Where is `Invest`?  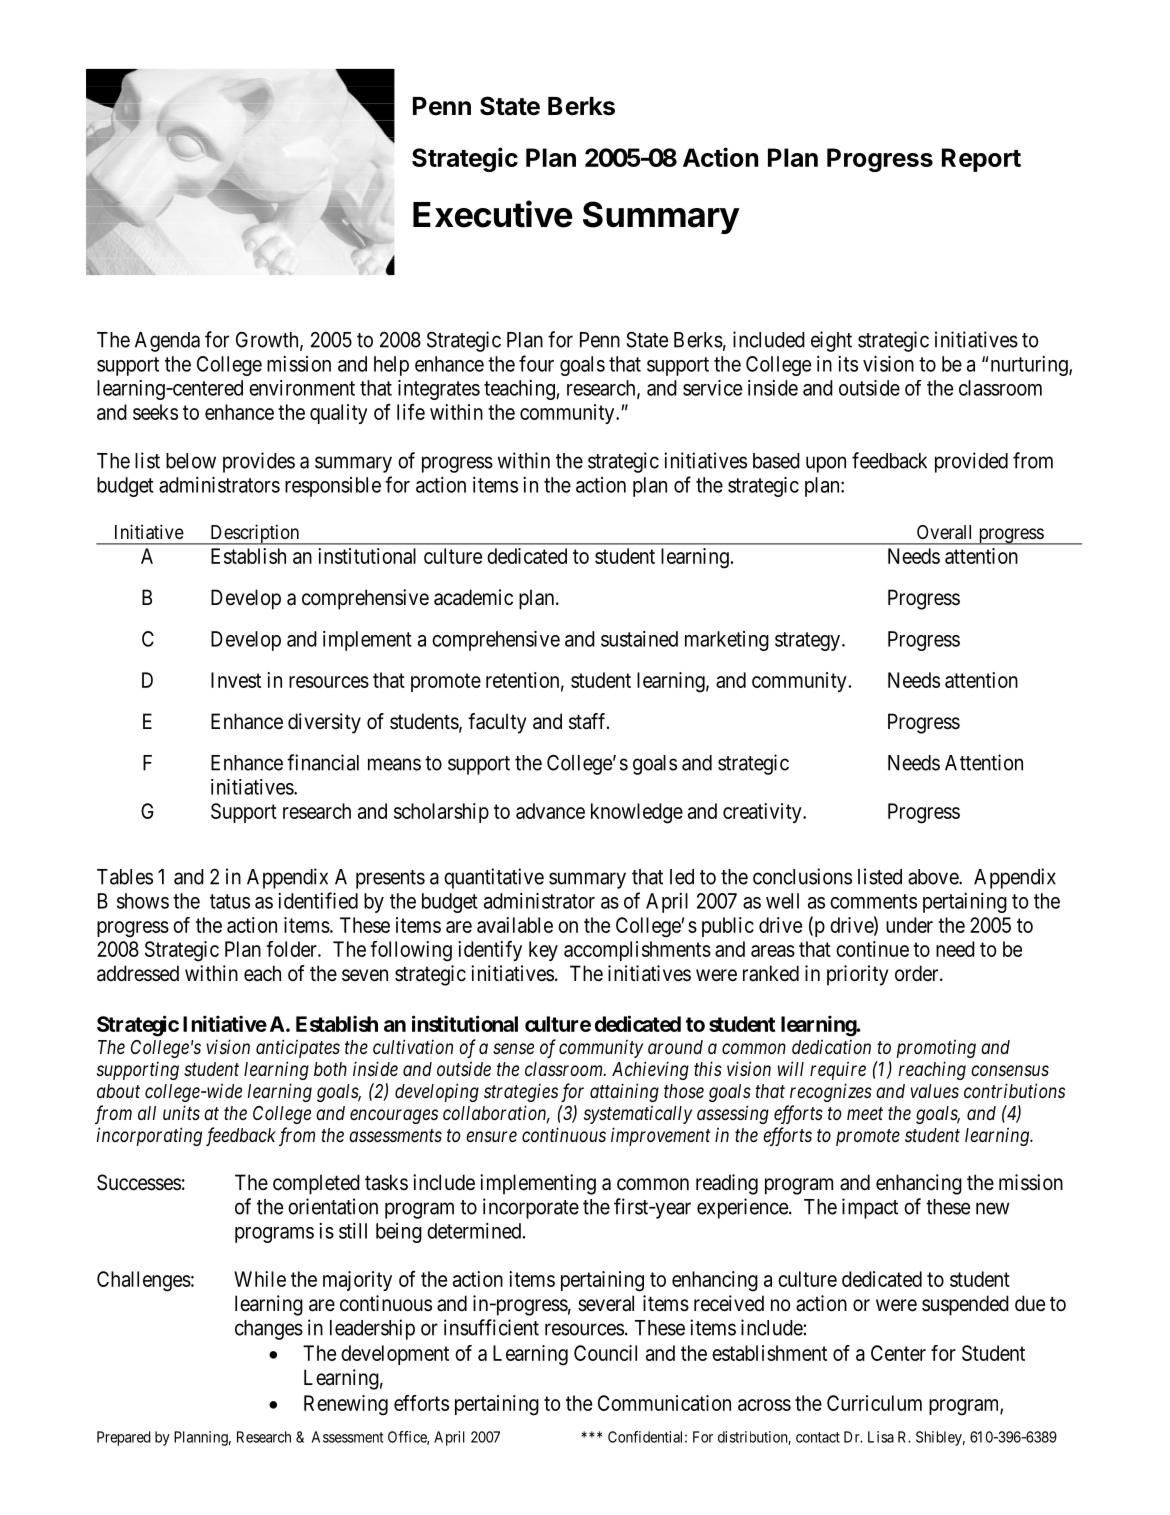 Invest is located at coordinates (236, 680).
